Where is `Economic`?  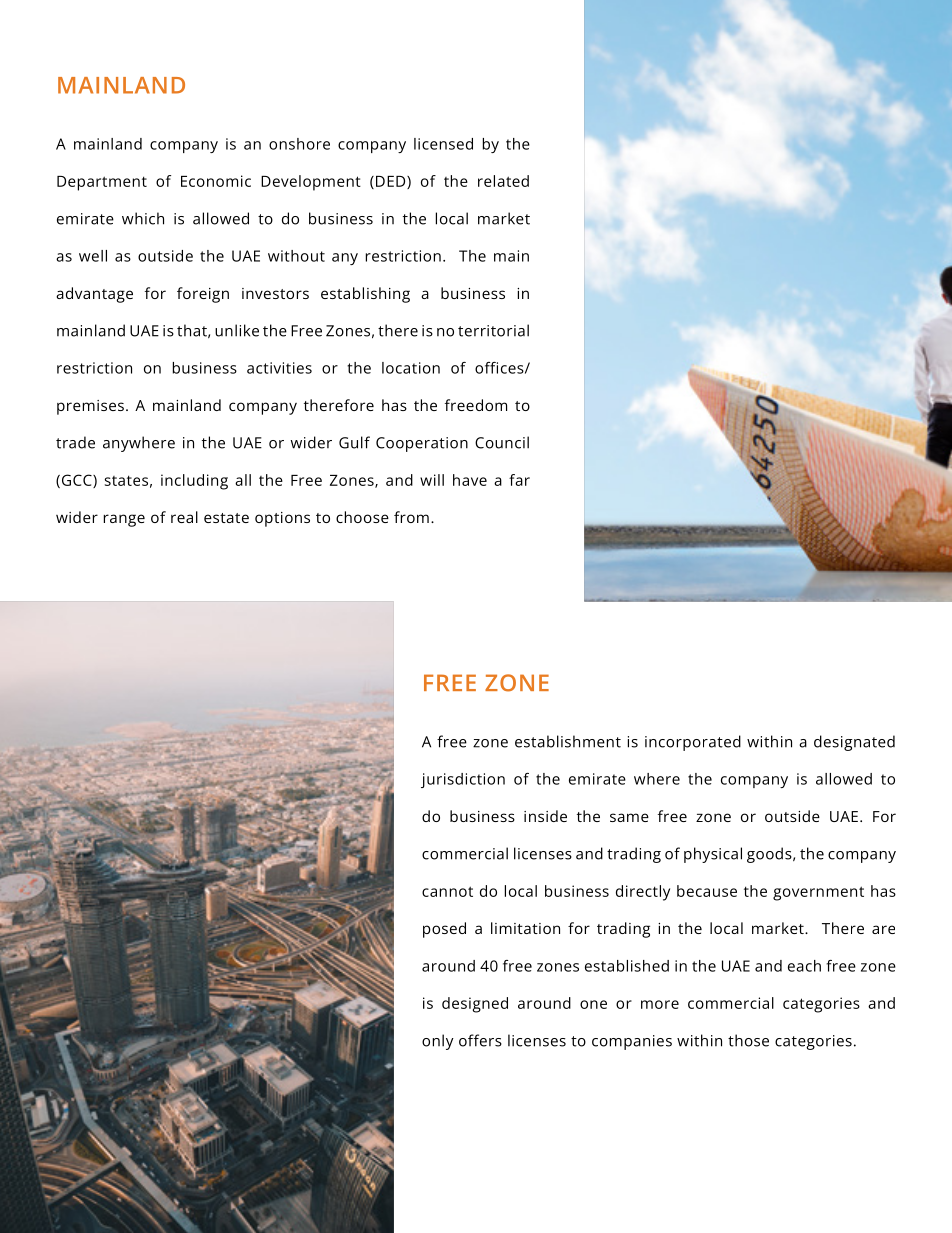
Economic is located at coordinates (216, 181).
